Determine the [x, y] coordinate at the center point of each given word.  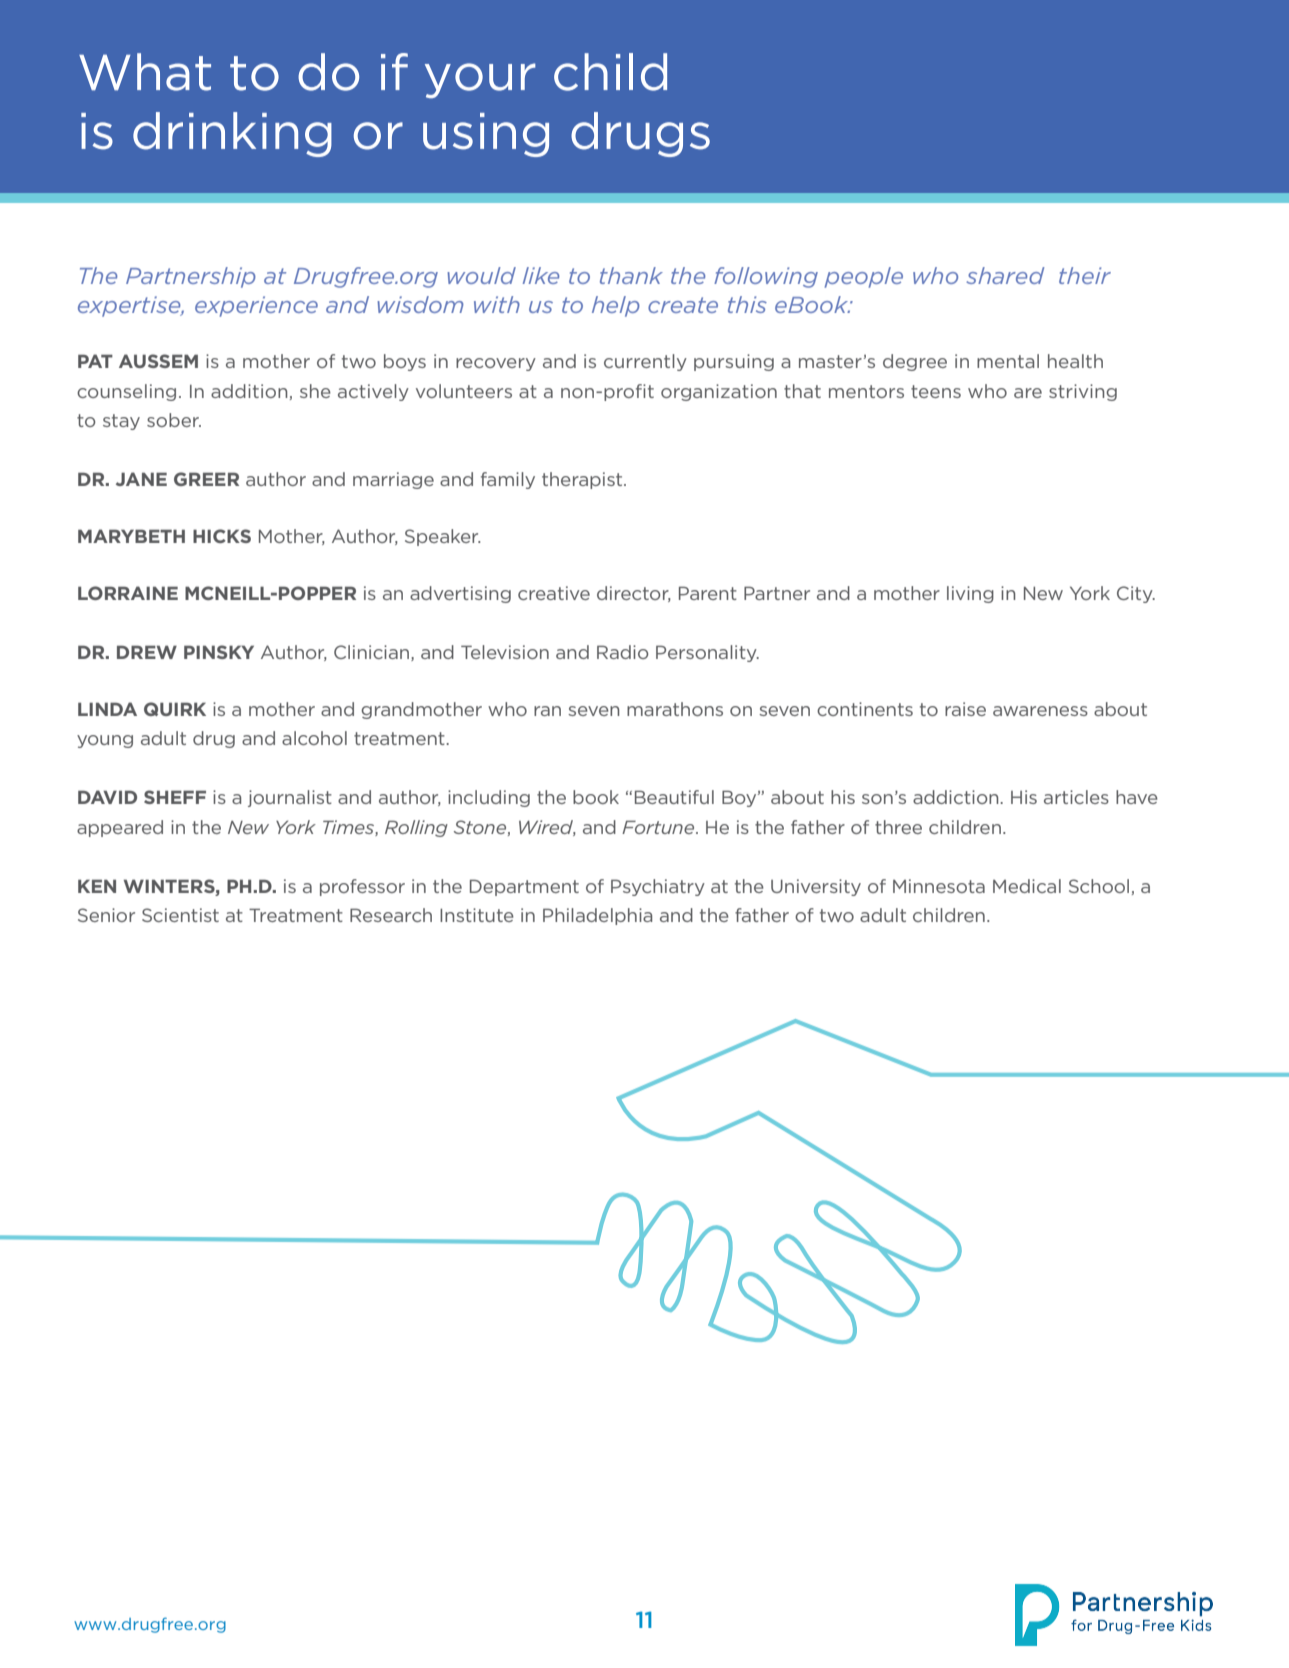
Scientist [180, 915]
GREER [206, 479]
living [970, 594]
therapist [583, 480]
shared [1005, 275]
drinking [232, 134]
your [480, 80]
